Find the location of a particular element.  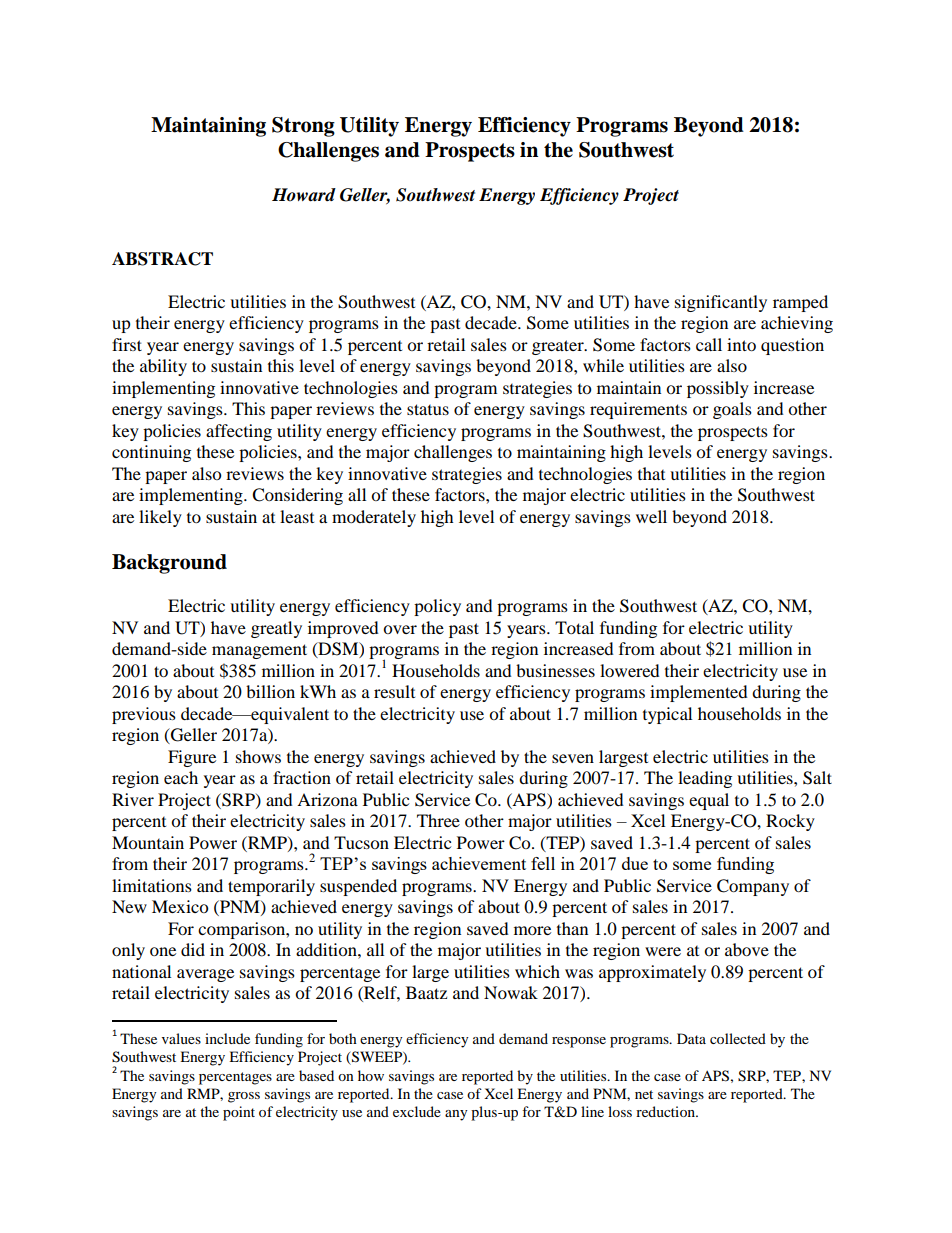

Howard is located at coordinates (304, 195).
